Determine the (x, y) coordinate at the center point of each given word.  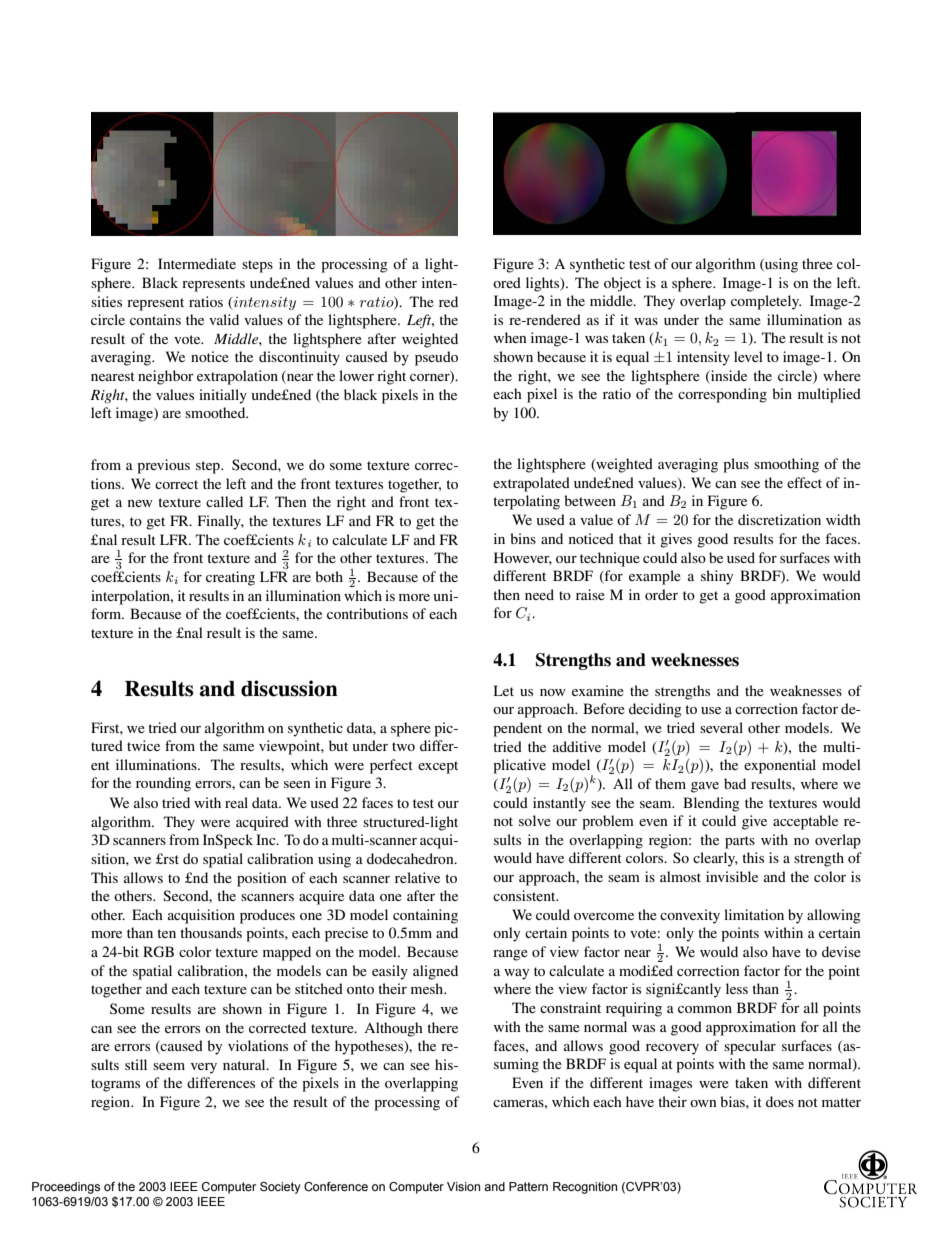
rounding (163, 784)
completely (766, 302)
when (510, 337)
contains (155, 319)
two (403, 746)
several (721, 727)
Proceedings (66, 1188)
